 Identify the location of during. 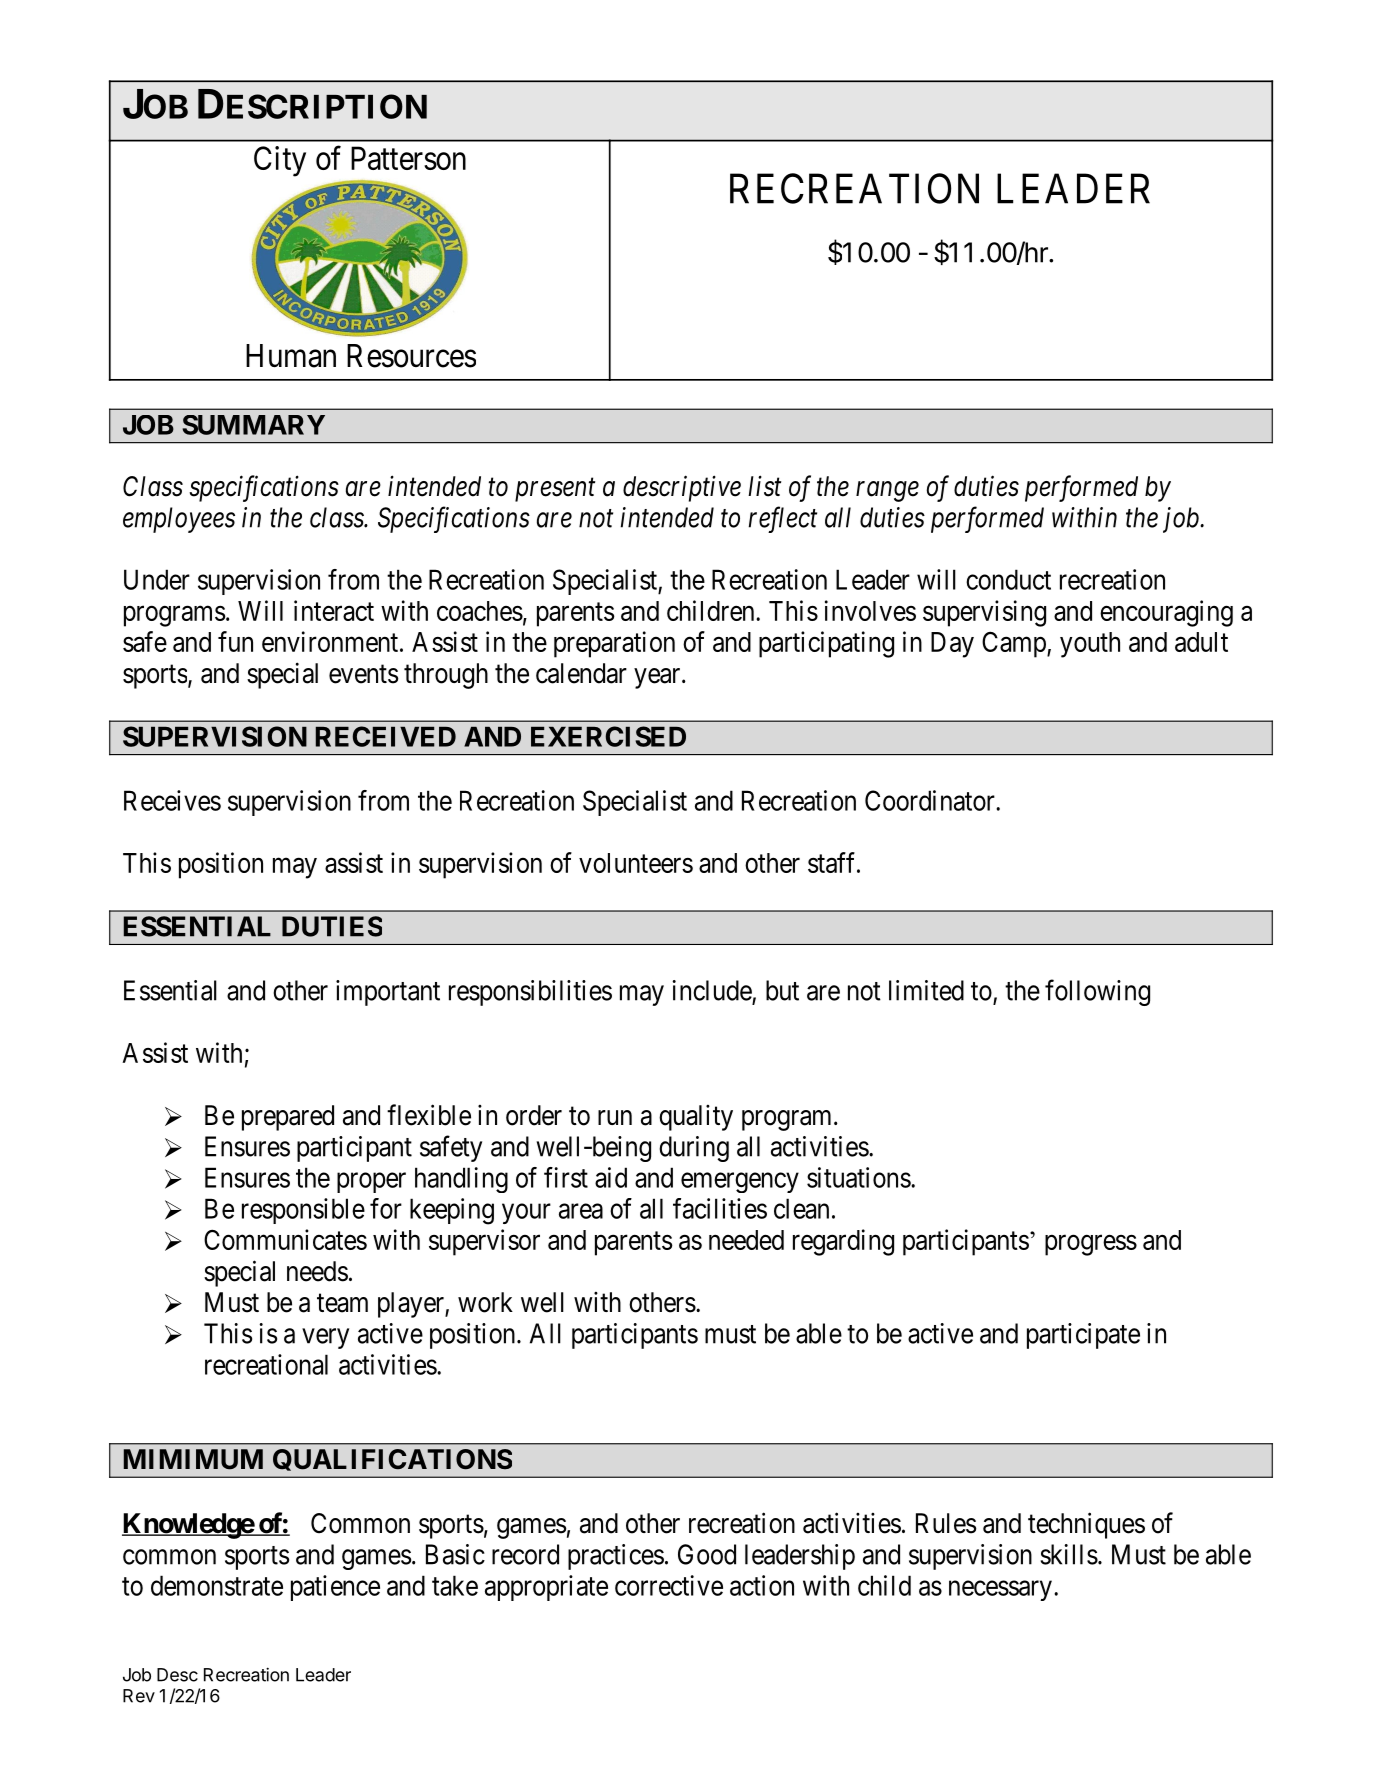
(694, 1149).
